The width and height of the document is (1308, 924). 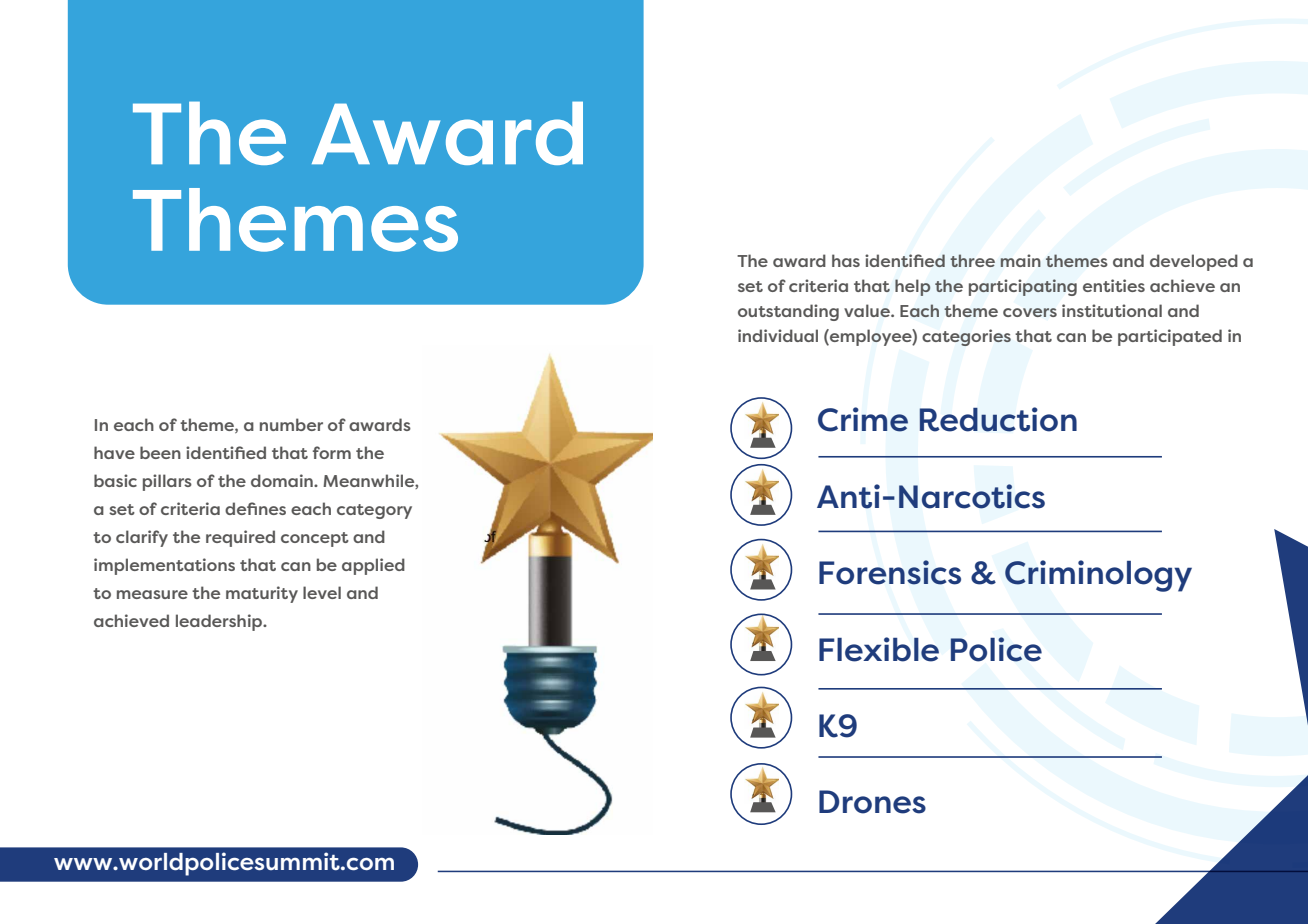 What do you see at coordinates (872, 802) in the document?
I see `Drones` at bounding box center [872, 802].
